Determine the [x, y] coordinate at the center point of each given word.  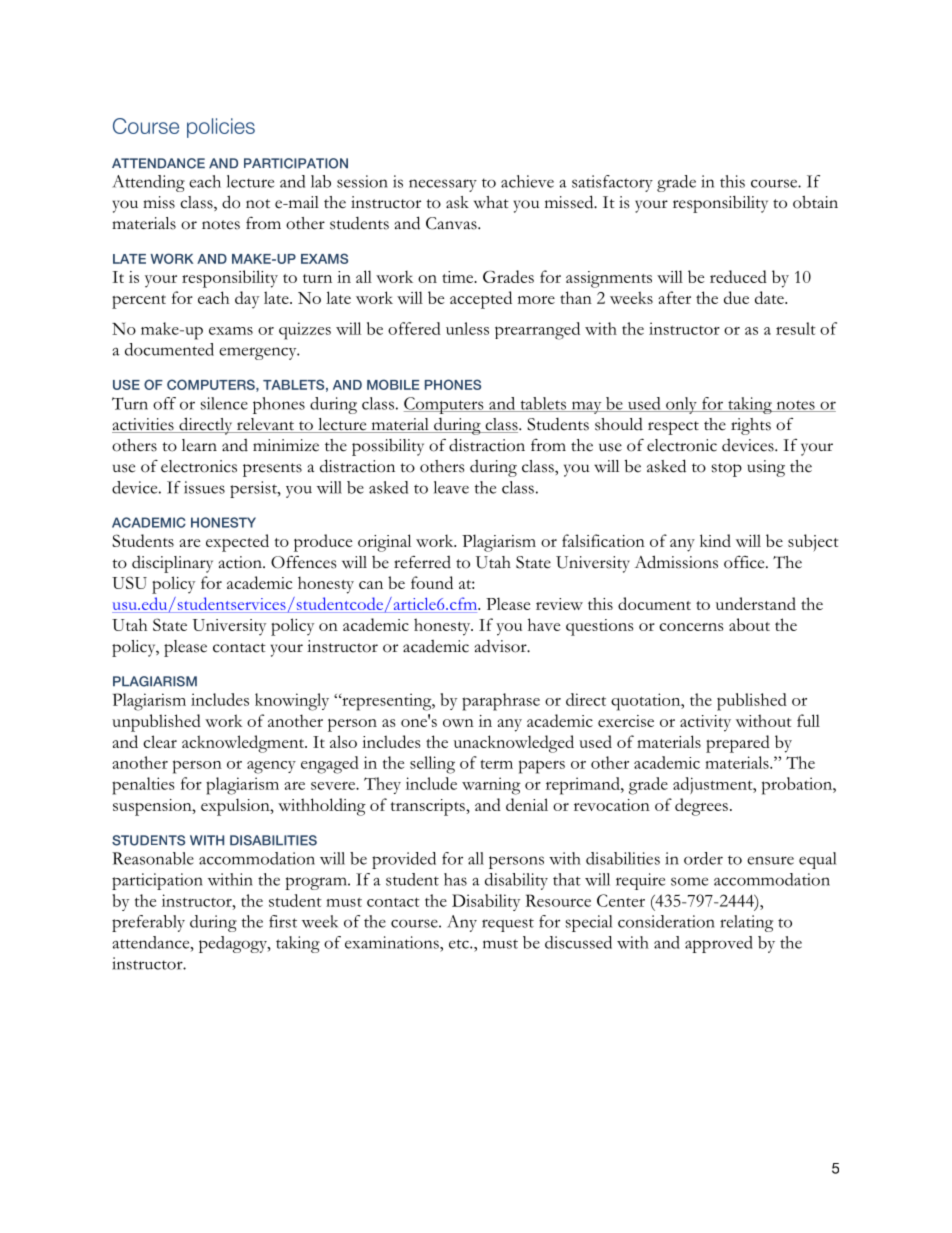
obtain [815, 202]
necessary [443, 185]
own [458, 723]
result [796, 328]
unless [467, 328]
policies [221, 128]
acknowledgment [244, 744]
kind [715, 540]
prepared [738, 744]
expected [237, 543]
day [247, 300]
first [283, 921]
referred [422, 562]
